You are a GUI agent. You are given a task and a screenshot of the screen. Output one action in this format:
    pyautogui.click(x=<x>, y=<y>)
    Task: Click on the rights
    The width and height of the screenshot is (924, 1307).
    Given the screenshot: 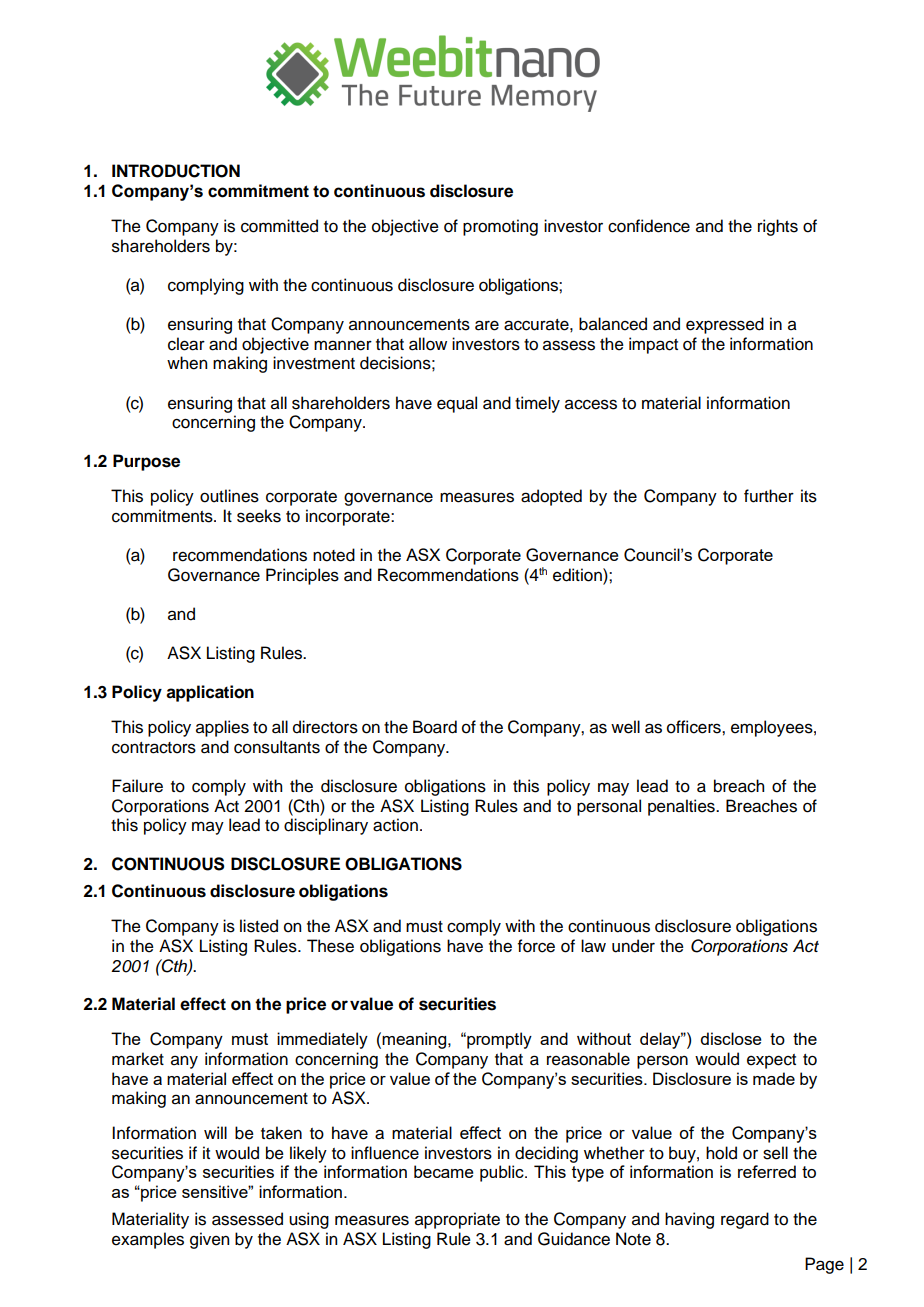 What is the action you would take?
    pyautogui.click(x=778, y=227)
